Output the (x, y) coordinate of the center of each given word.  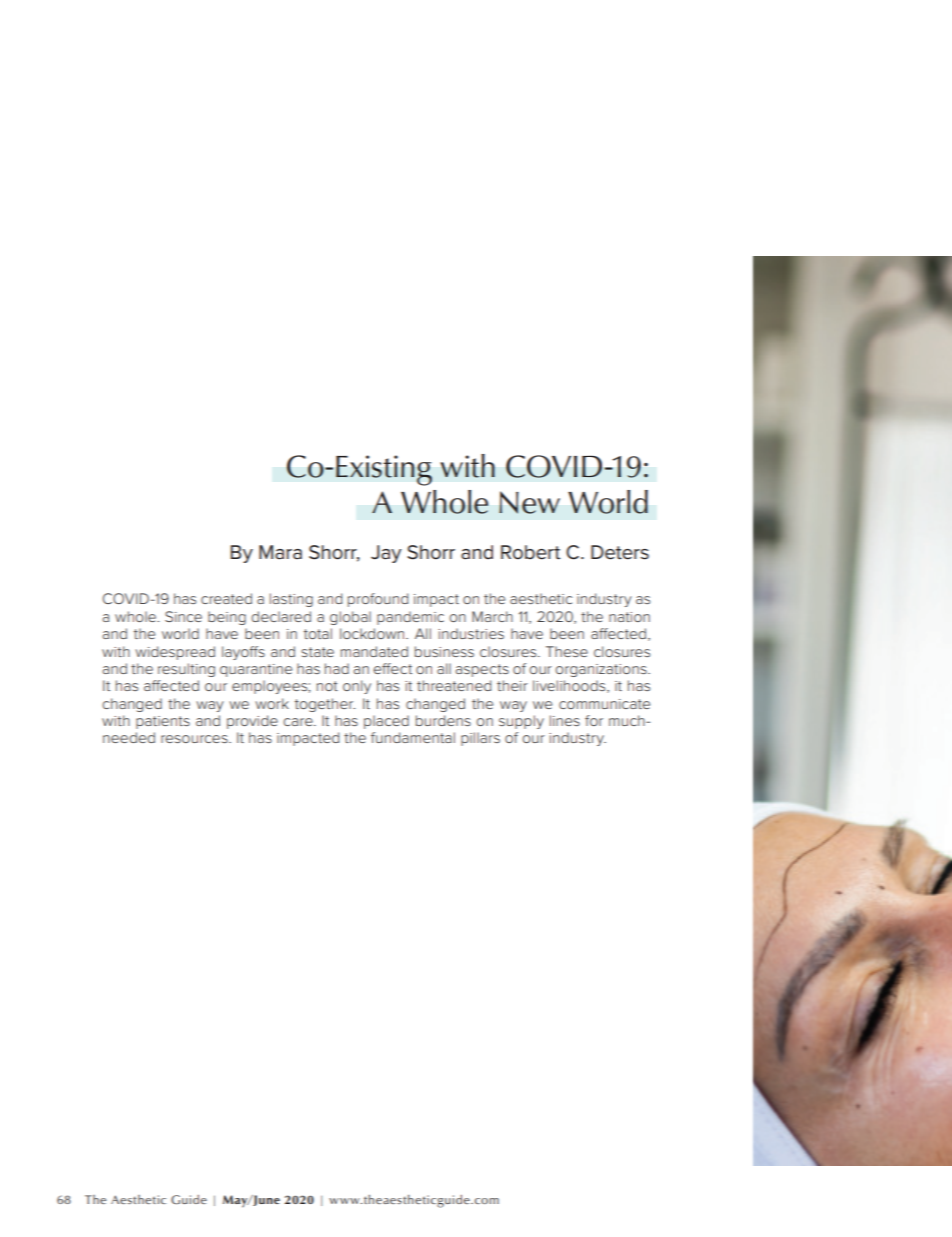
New (529, 502)
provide (252, 722)
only (357, 687)
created (226, 598)
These (567, 651)
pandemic (410, 618)
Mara (280, 552)
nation (629, 617)
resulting (186, 670)
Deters (620, 552)
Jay (386, 554)
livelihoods (570, 686)
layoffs (243, 653)
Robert (530, 552)
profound (378, 600)
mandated (374, 651)
